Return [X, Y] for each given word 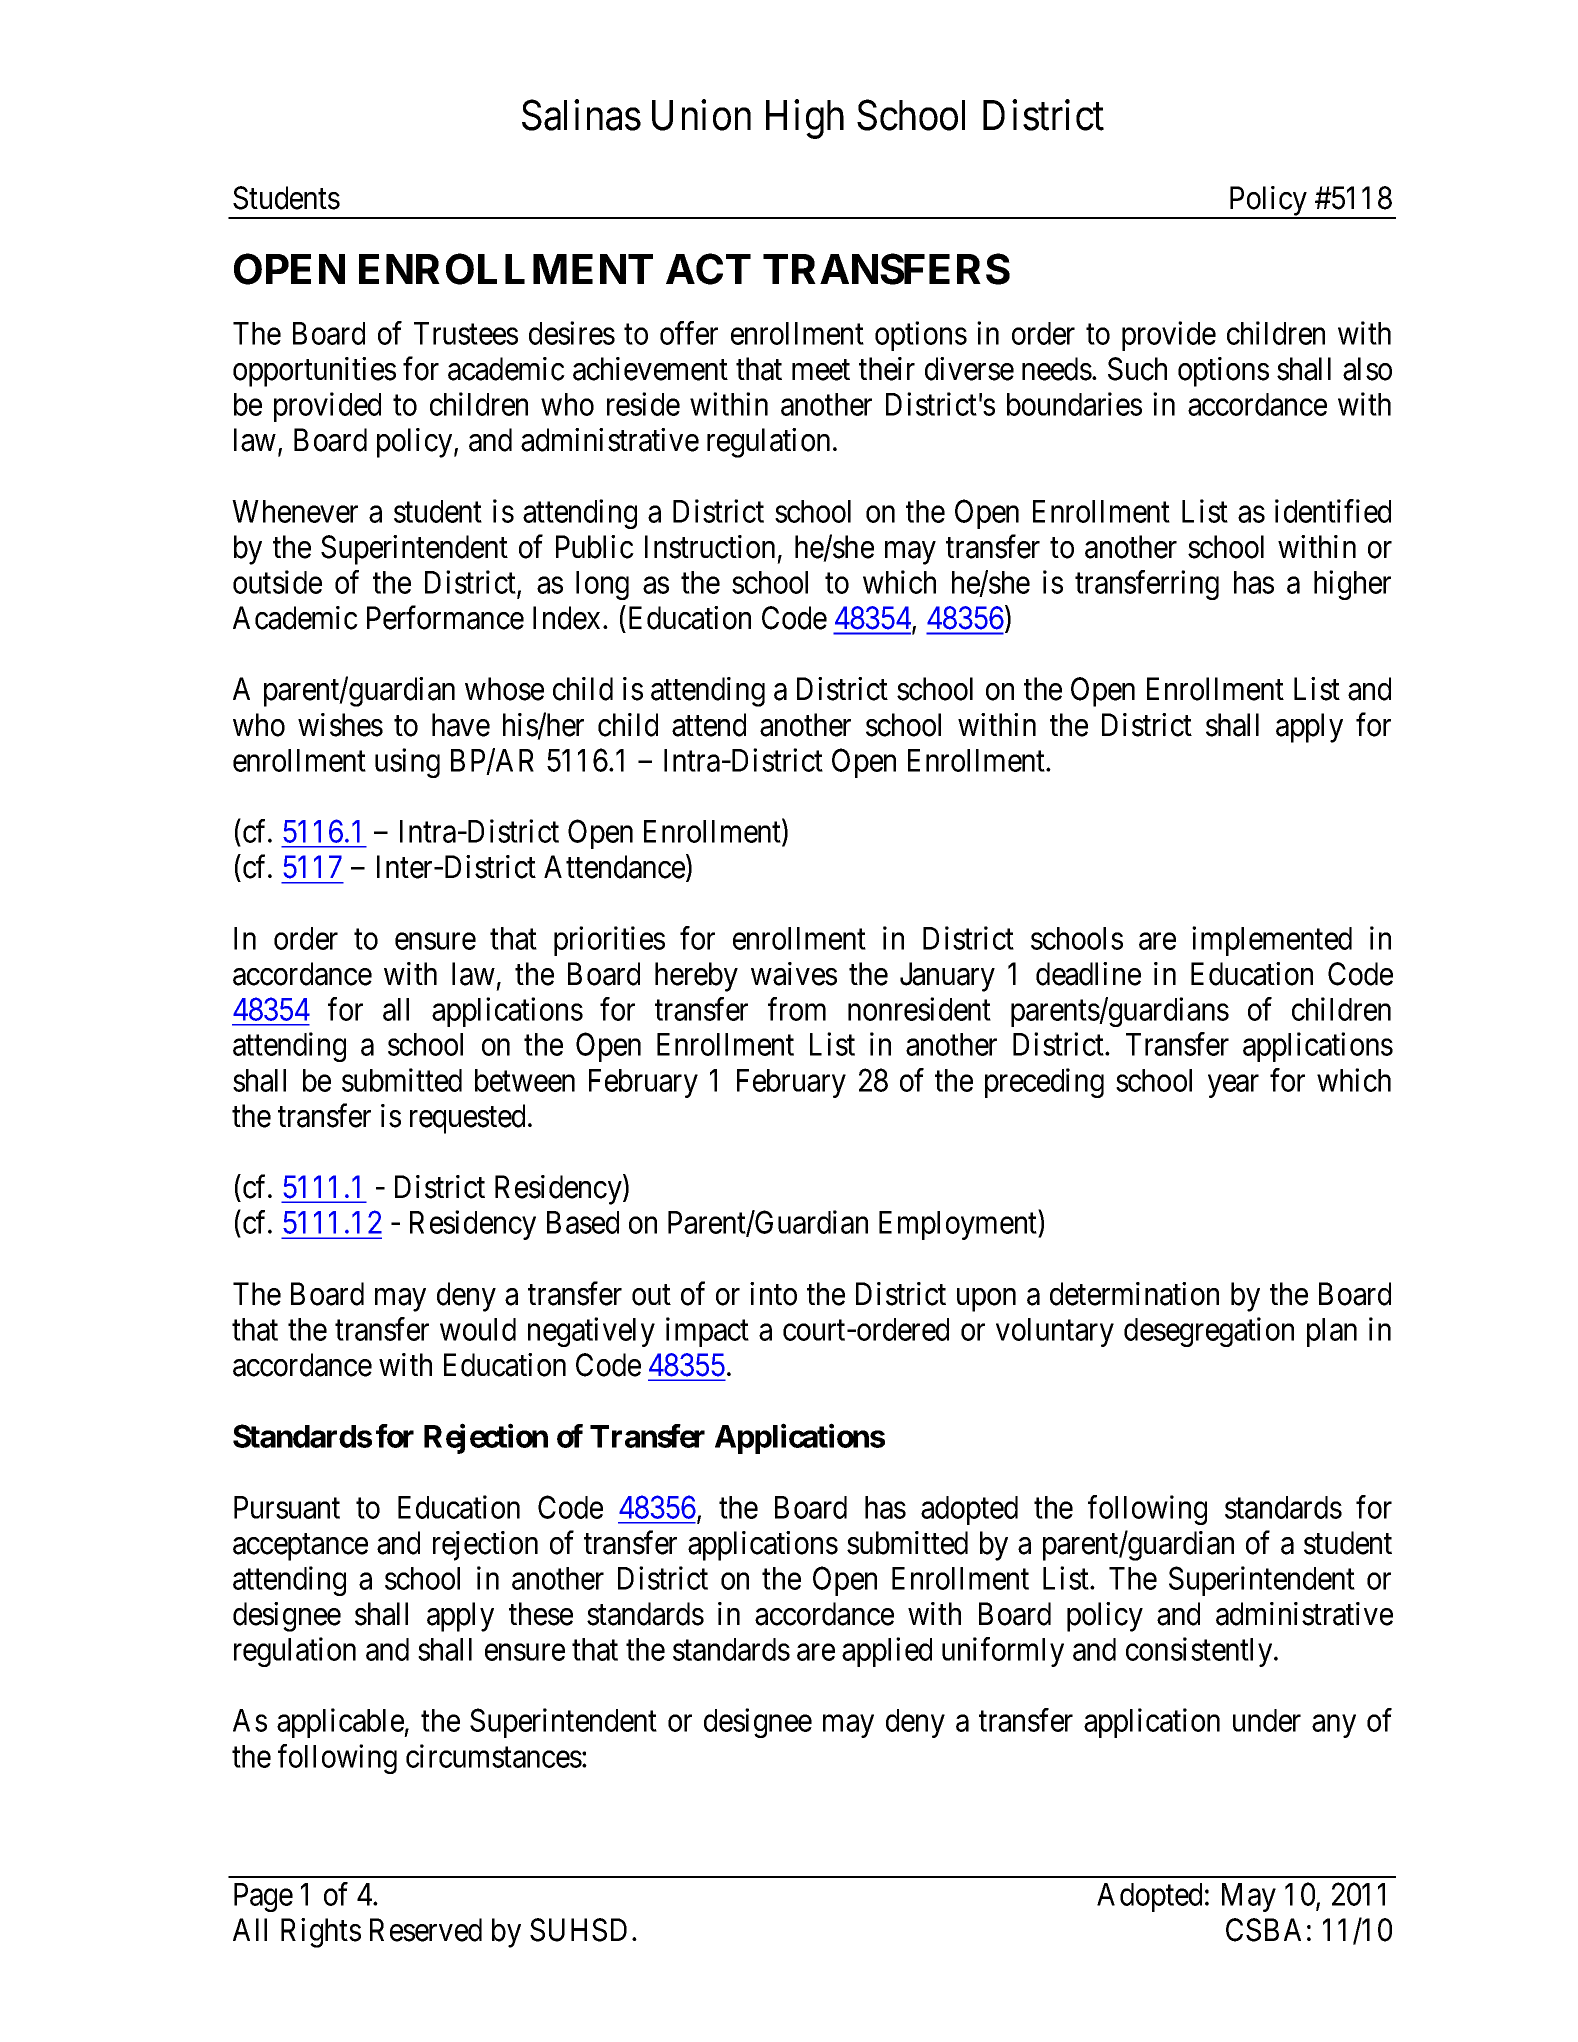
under [1267, 1720]
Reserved [426, 1930]
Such [1137, 369]
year [1233, 1086]
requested [467, 1119]
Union [701, 115]
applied [887, 1652]
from [797, 1009]
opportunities [314, 372]
